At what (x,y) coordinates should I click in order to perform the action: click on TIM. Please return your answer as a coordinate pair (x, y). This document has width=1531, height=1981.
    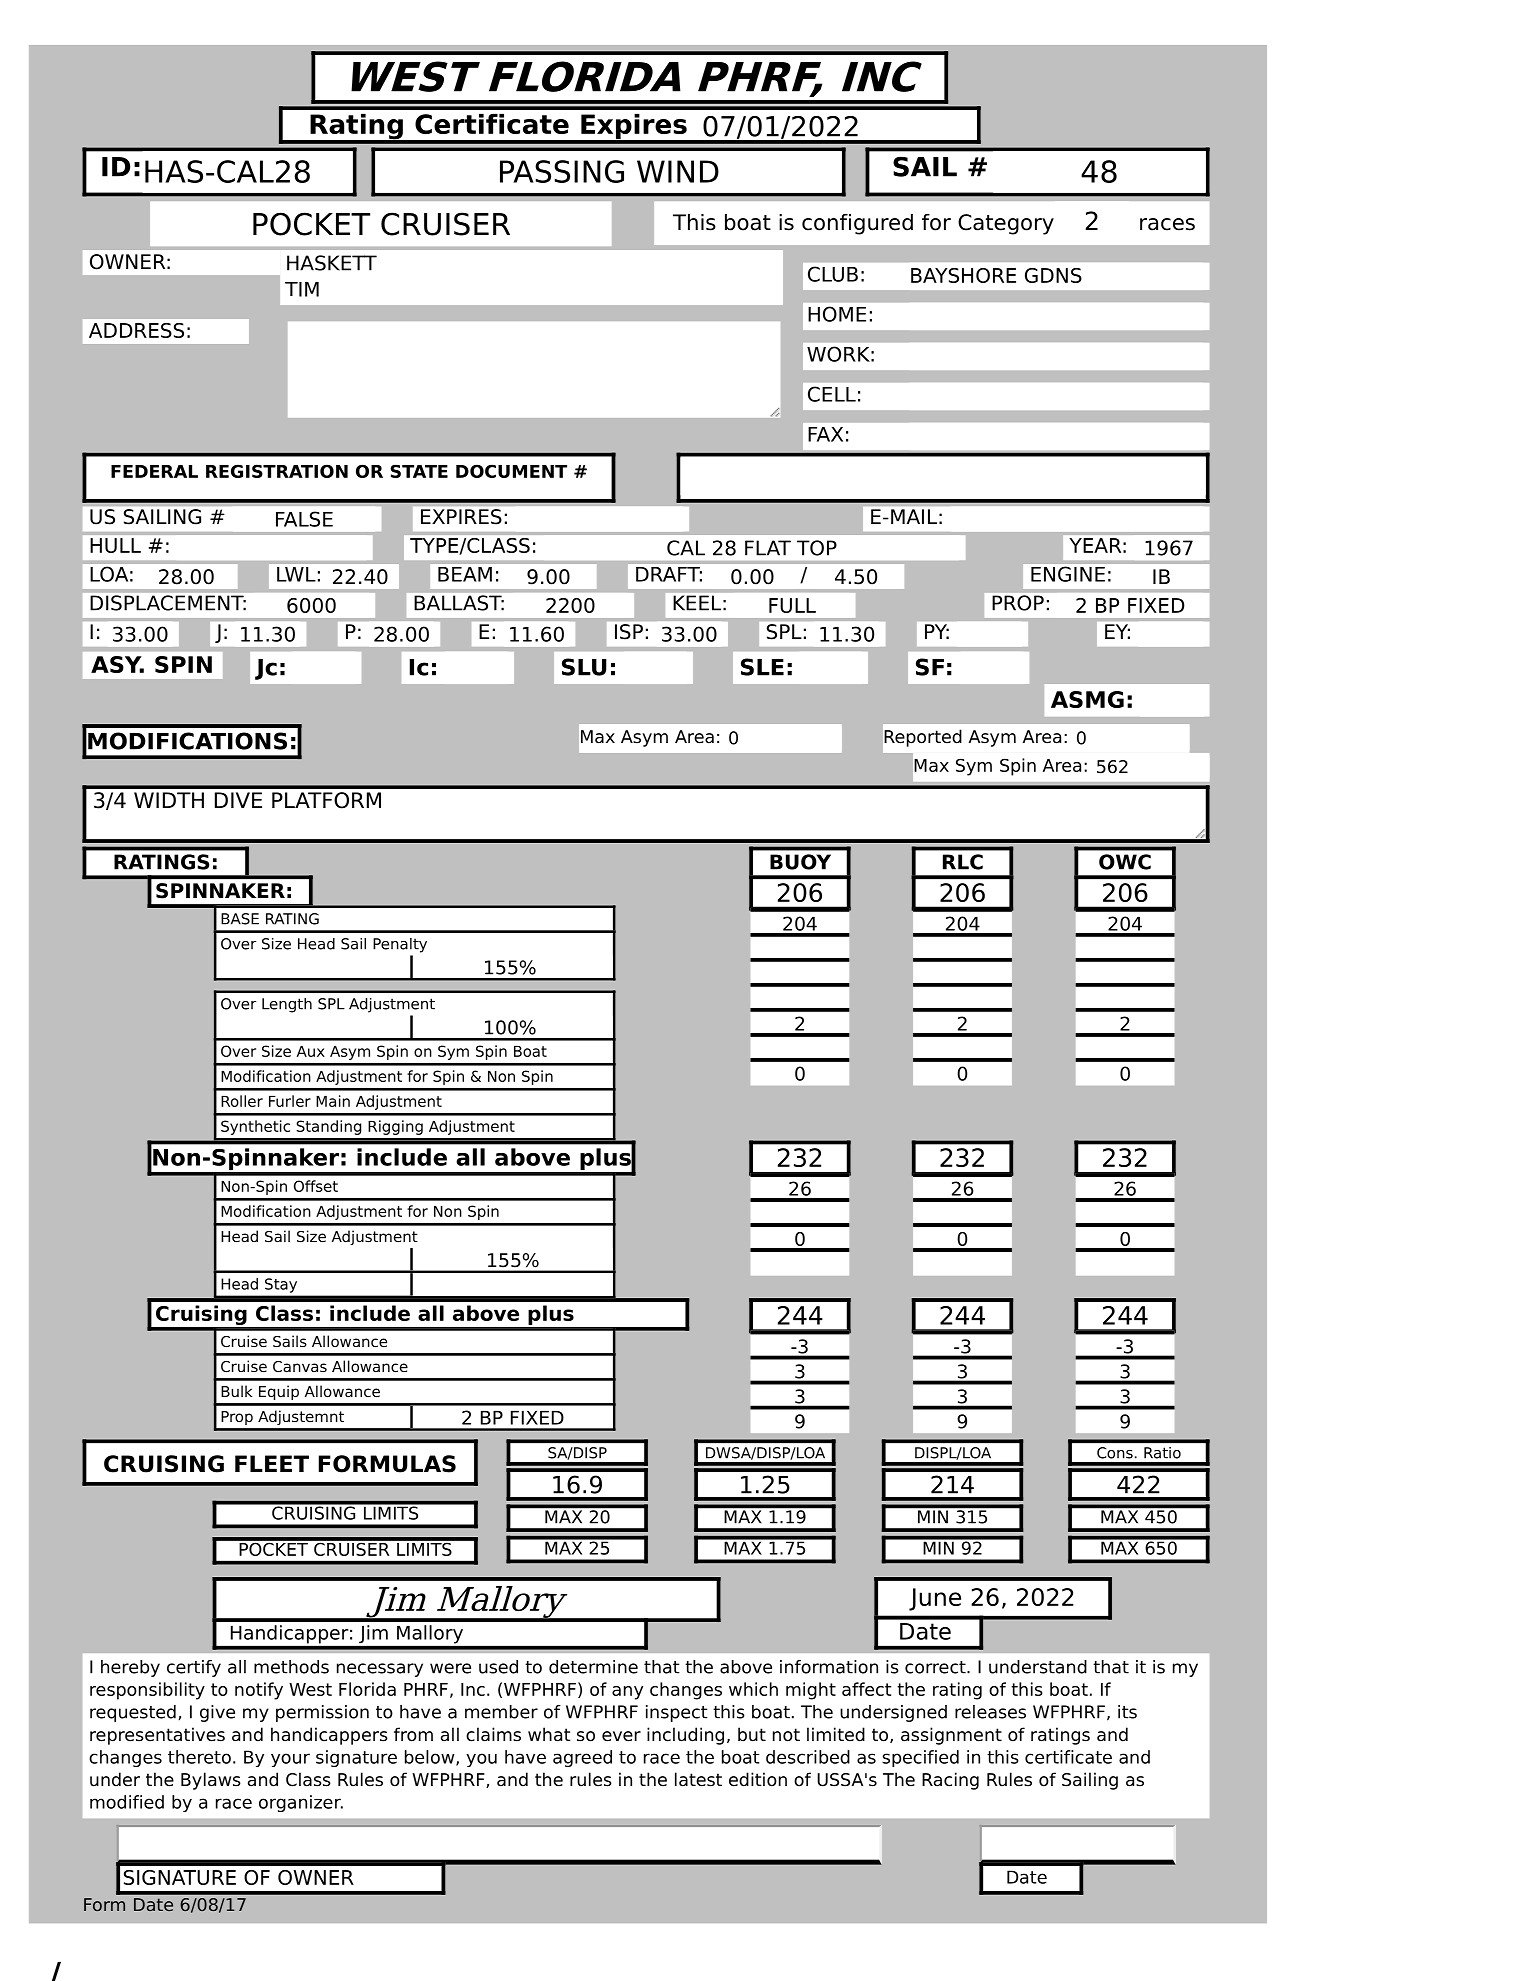
    Looking at the image, I should click on (302, 289).
